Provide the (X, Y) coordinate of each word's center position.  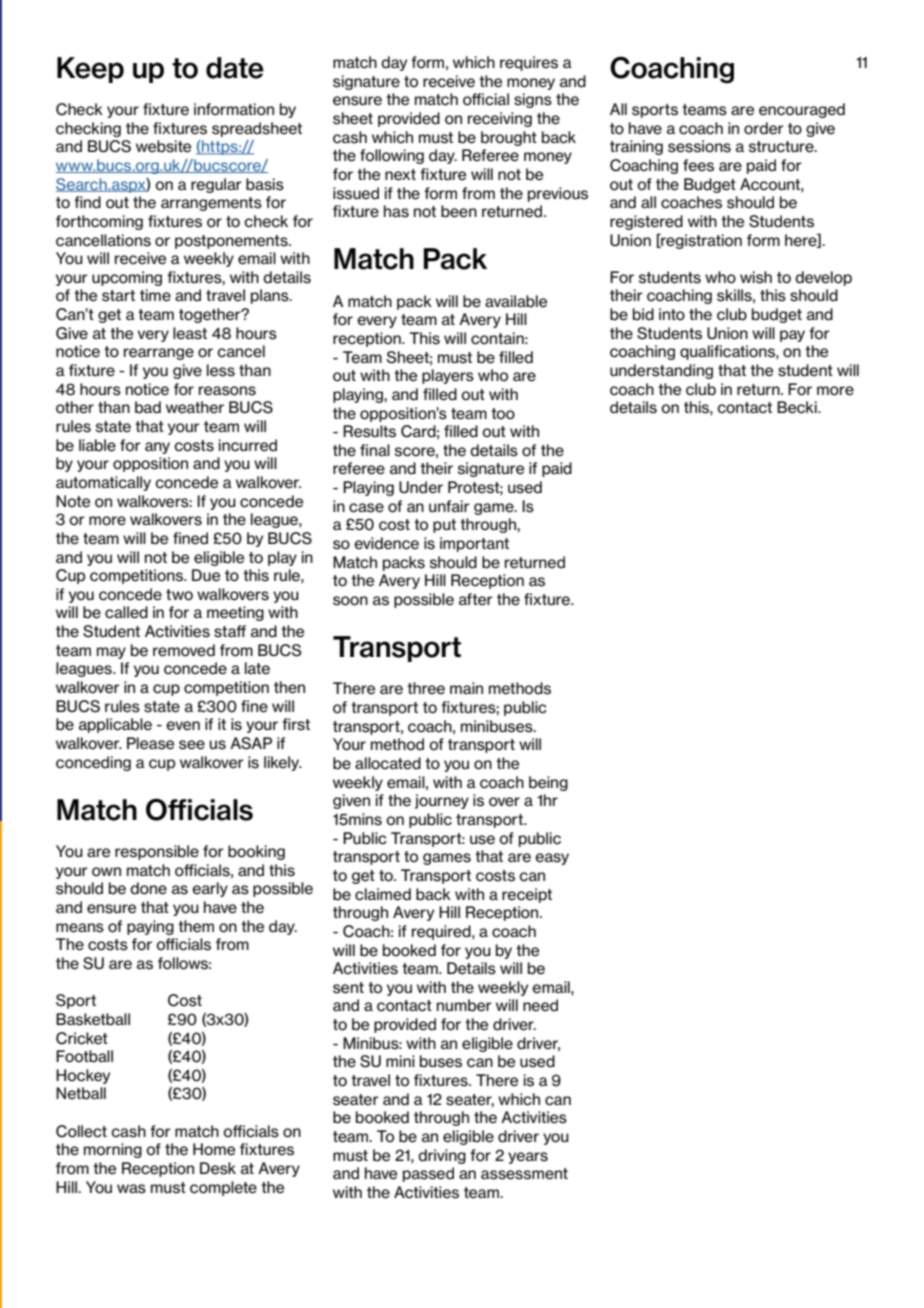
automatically (103, 483)
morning (113, 1150)
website (163, 146)
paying (150, 927)
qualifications (728, 352)
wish (756, 277)
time (155, 295)
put (444, 526)
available (516, 301)
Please (150, 743)
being (548, 783)
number (464, 1005)
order (764, 128)
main (466, 688)
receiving (500, 119)
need (540, 1005)
